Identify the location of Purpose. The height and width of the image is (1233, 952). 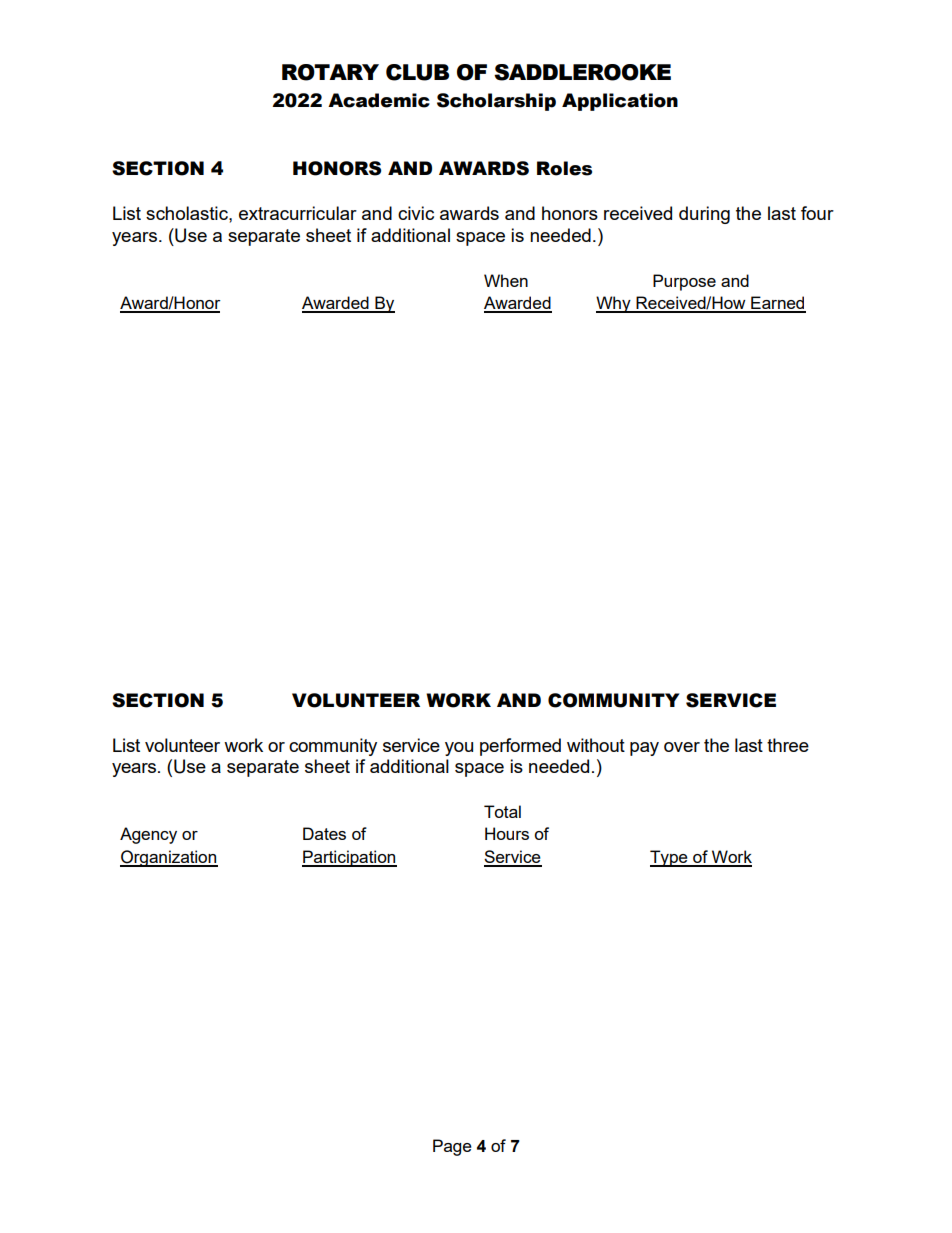
(684, 282).
